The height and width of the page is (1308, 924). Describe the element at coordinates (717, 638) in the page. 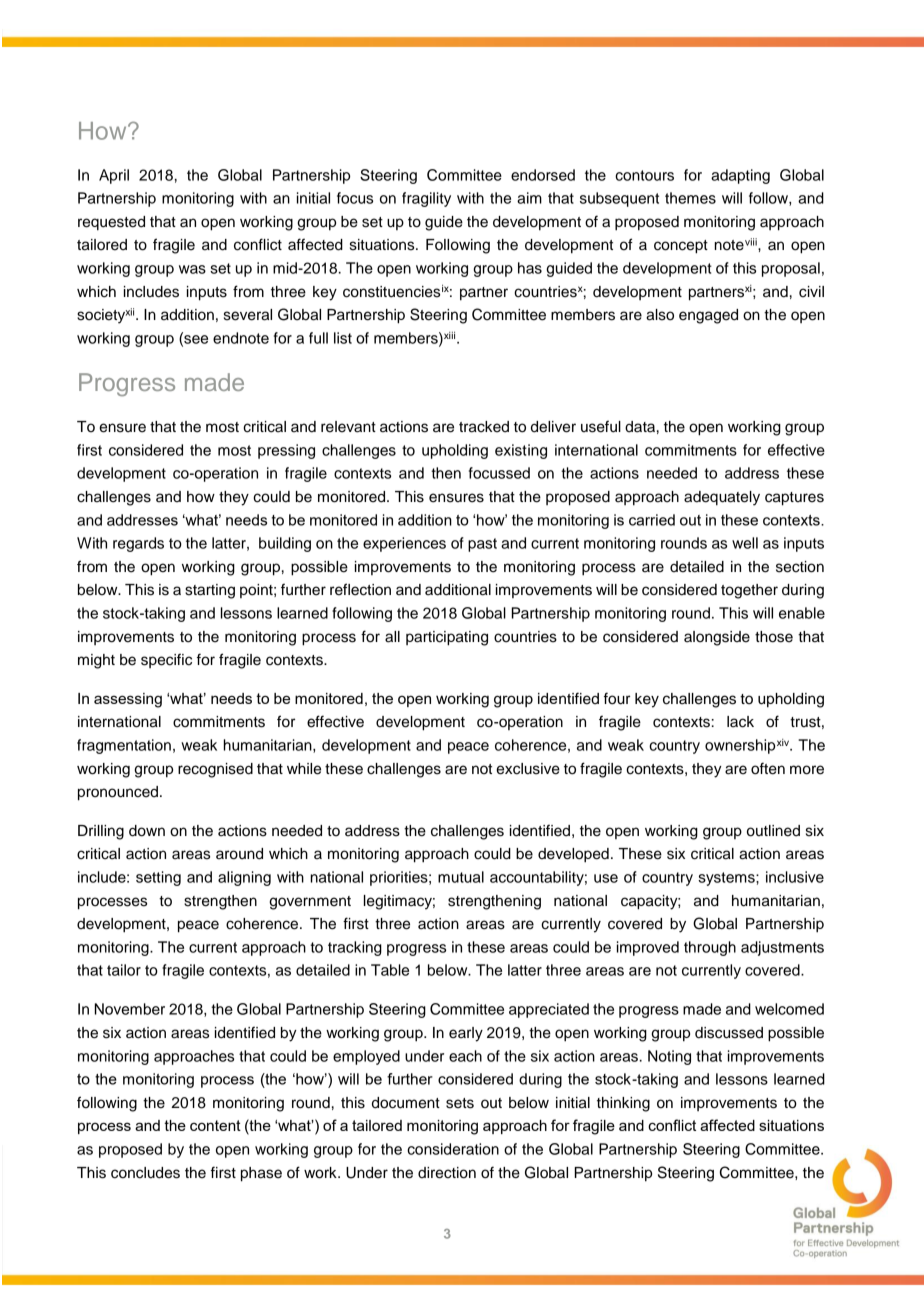

I see `alongside` at that location.
